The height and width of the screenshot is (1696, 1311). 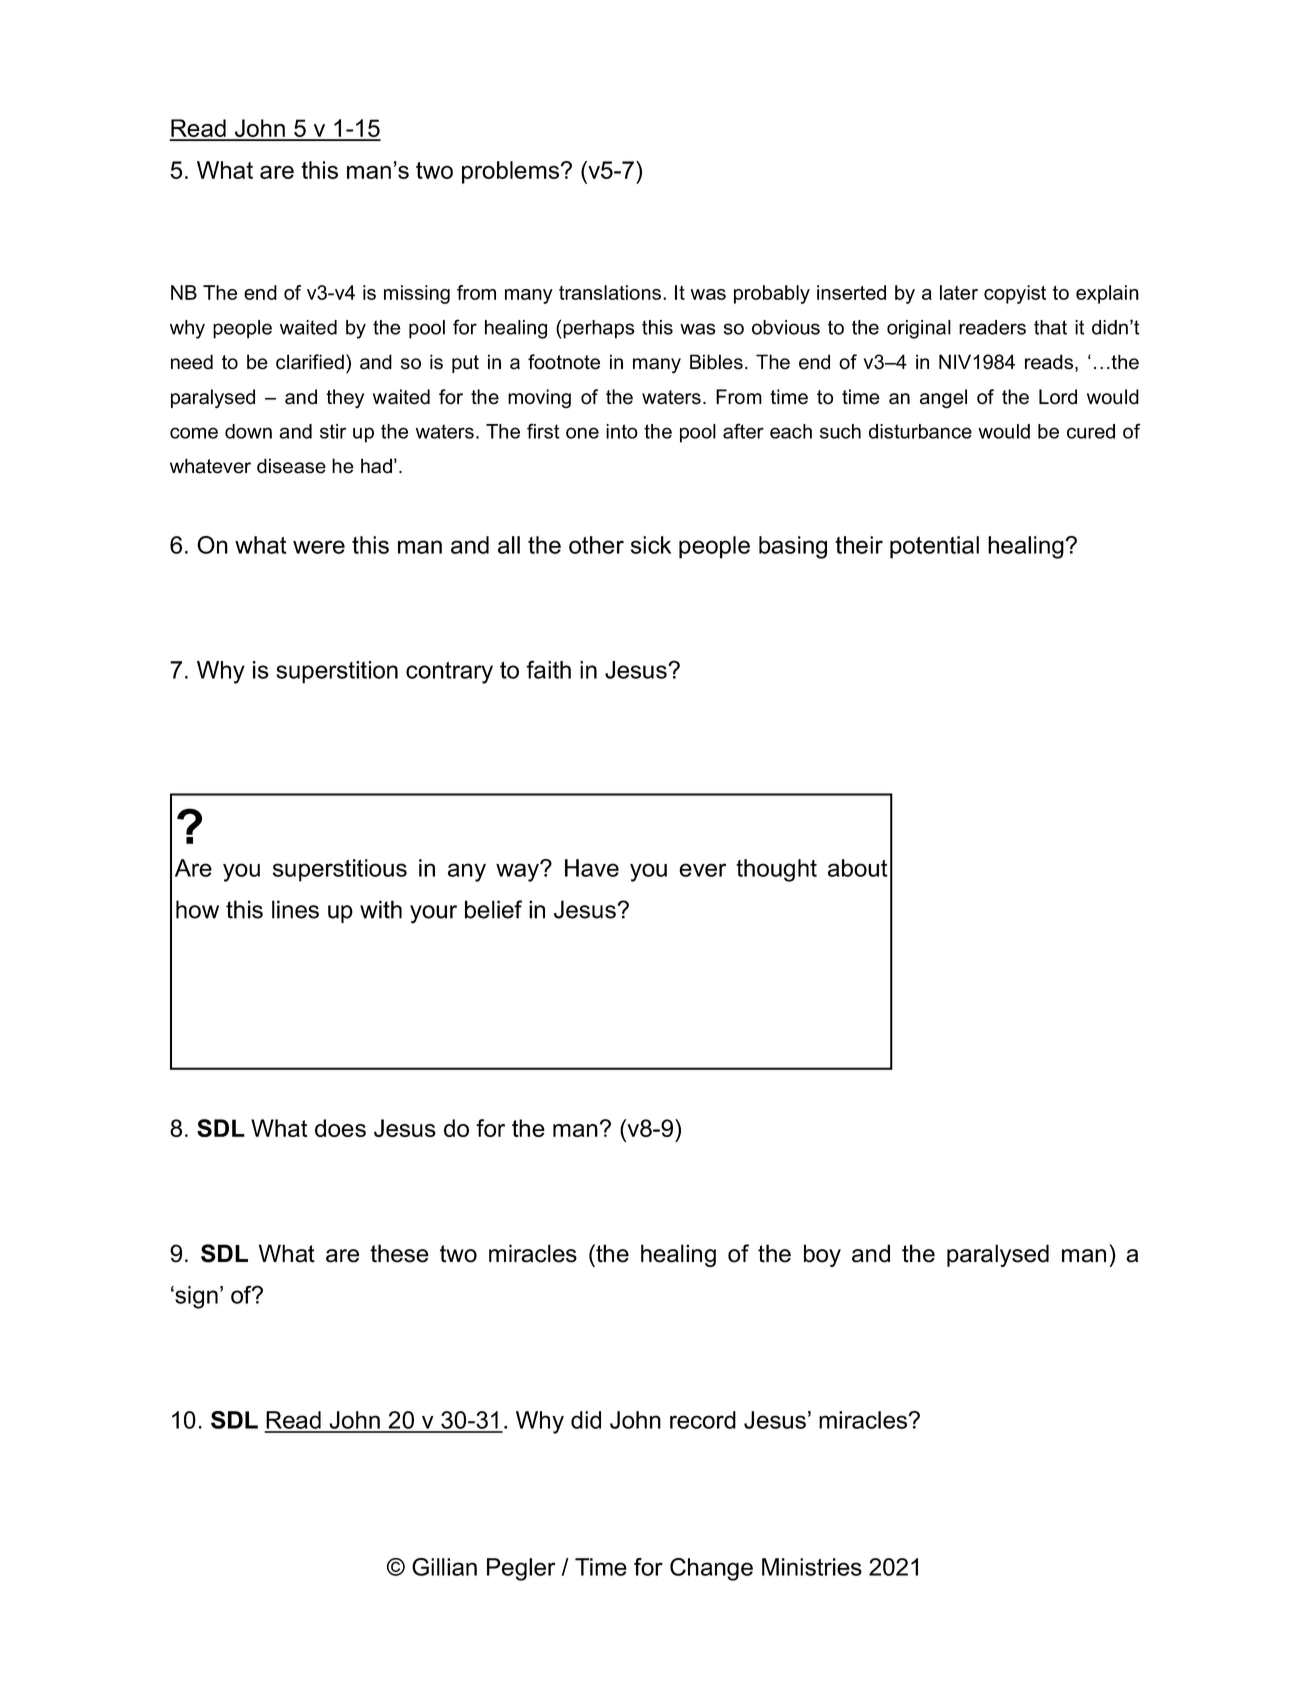 What do you see at coordinates (340, 1128) in the screenshot?
I see `does` at bounding box center [340, 1128].
